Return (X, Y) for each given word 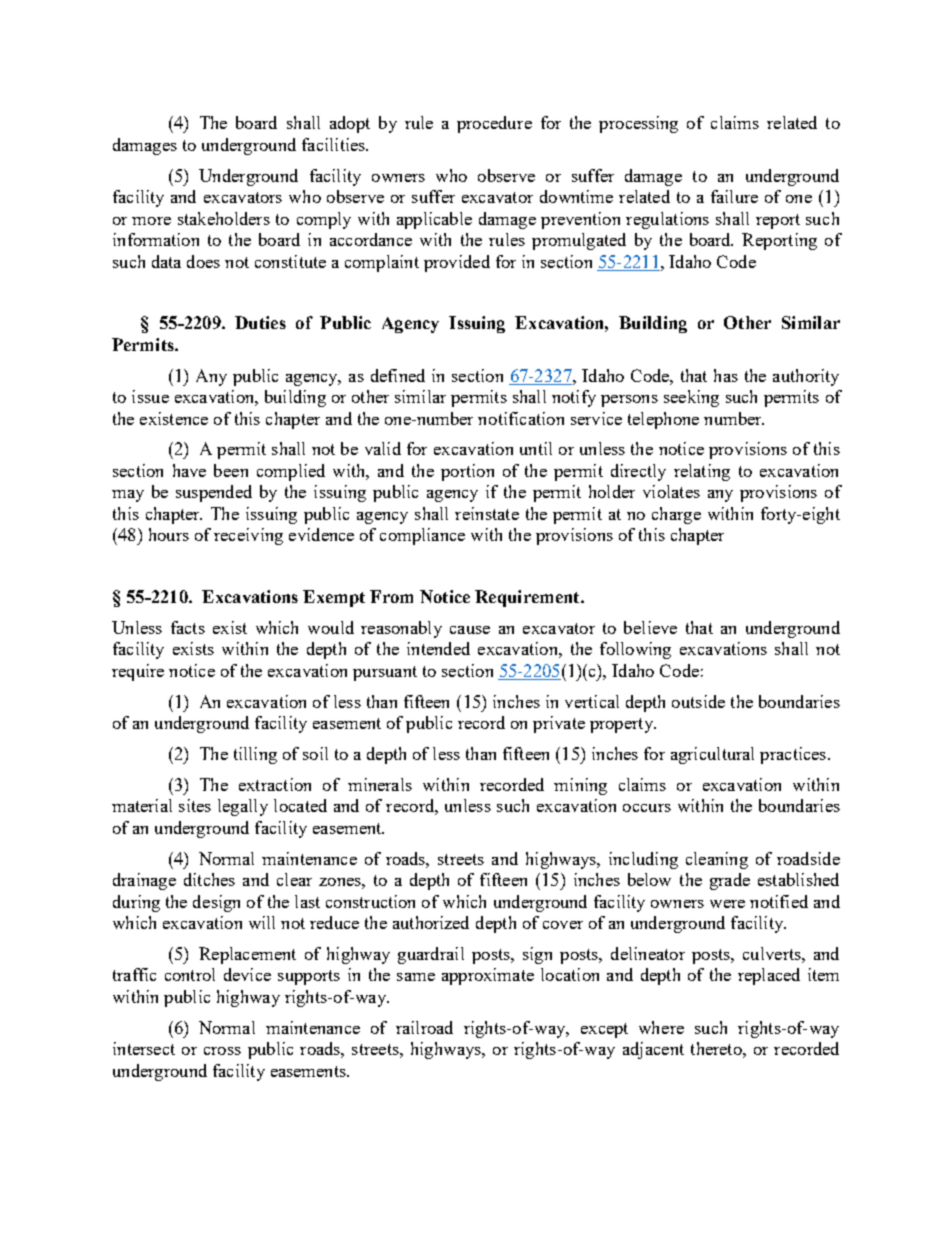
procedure (494, 124)
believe (650, 627)
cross (222, 1051)
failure (734, 196)
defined (398, 375)
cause (470, 630)
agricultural (712, 755)
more (151, 221)
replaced (769, 976)
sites (195, 805)
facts (188, 627)
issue (150, 396)
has (726, 375)
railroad (424, 1027)
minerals (380, 784)
